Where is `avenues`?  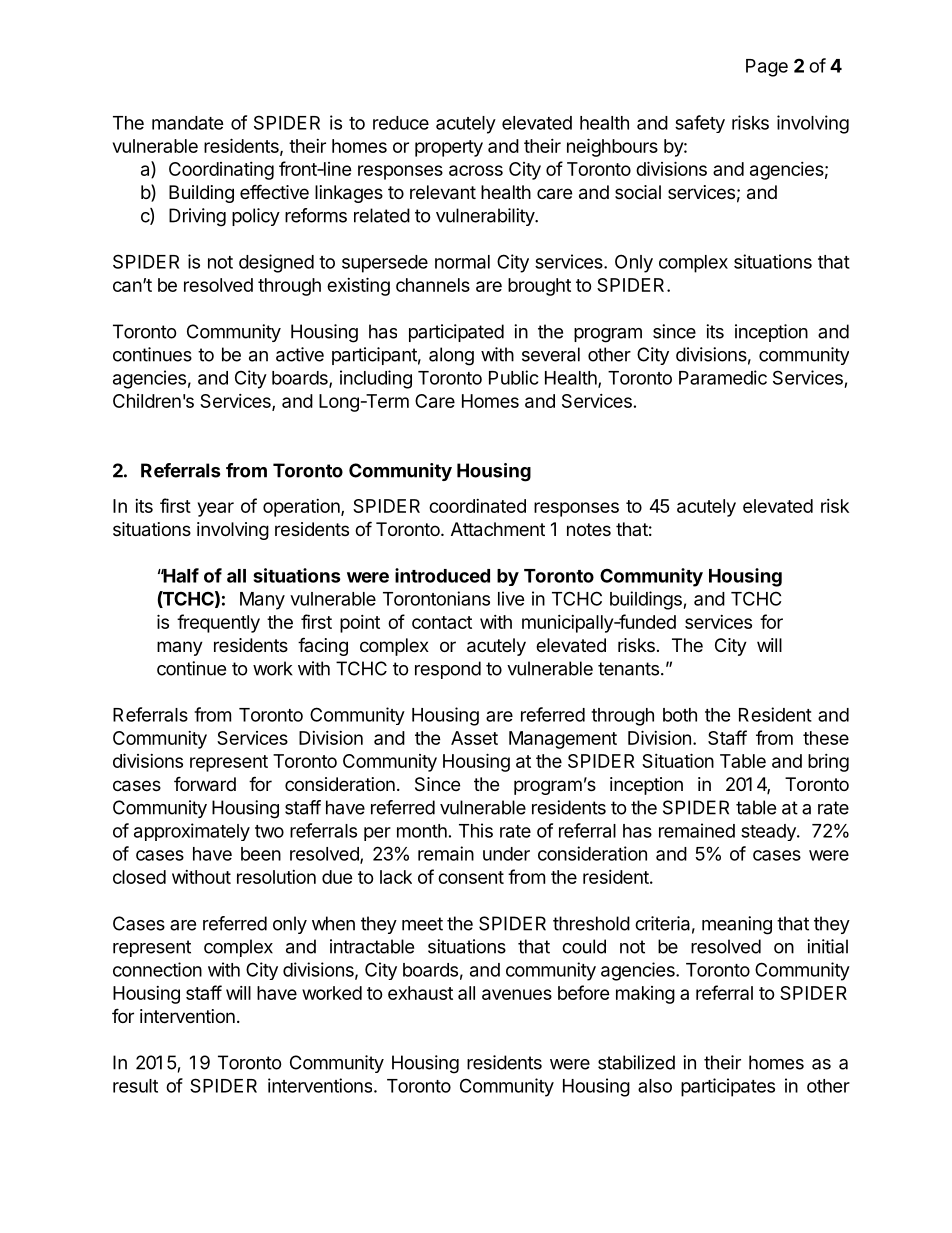 avenues is located at coordinates (517, 994).
